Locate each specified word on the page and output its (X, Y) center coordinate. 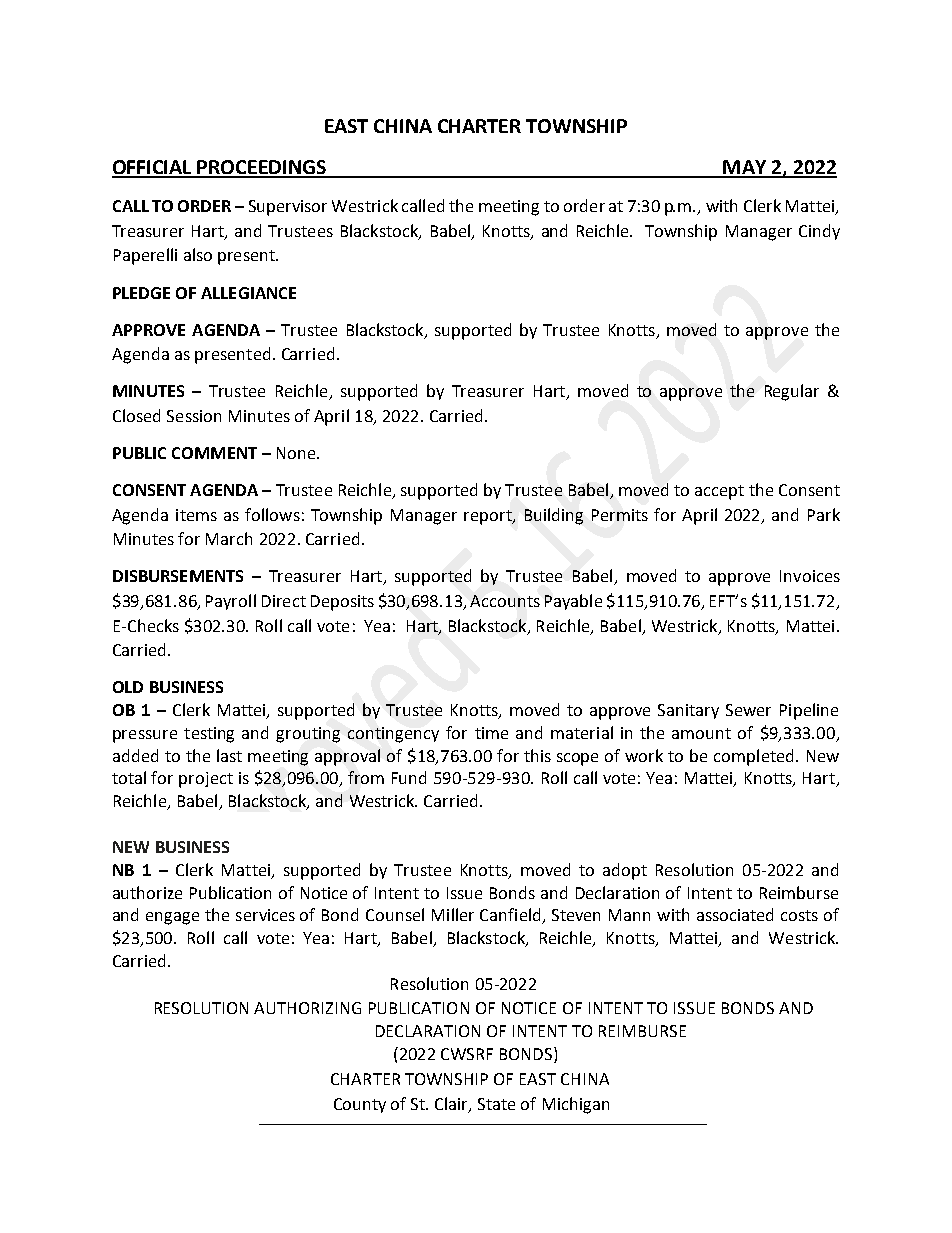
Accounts (505, 601)
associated (735, 914)
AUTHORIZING (307, 1008)
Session (194, 416)
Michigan (576, 1105)
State (496, 1104)
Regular (792, 392)
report (489, 517)
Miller (453, 914)
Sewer (748, 710)
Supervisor (288, 208)
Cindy (819, 232)
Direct (284, 601)
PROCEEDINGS (262, 168)
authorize (147, 892)
